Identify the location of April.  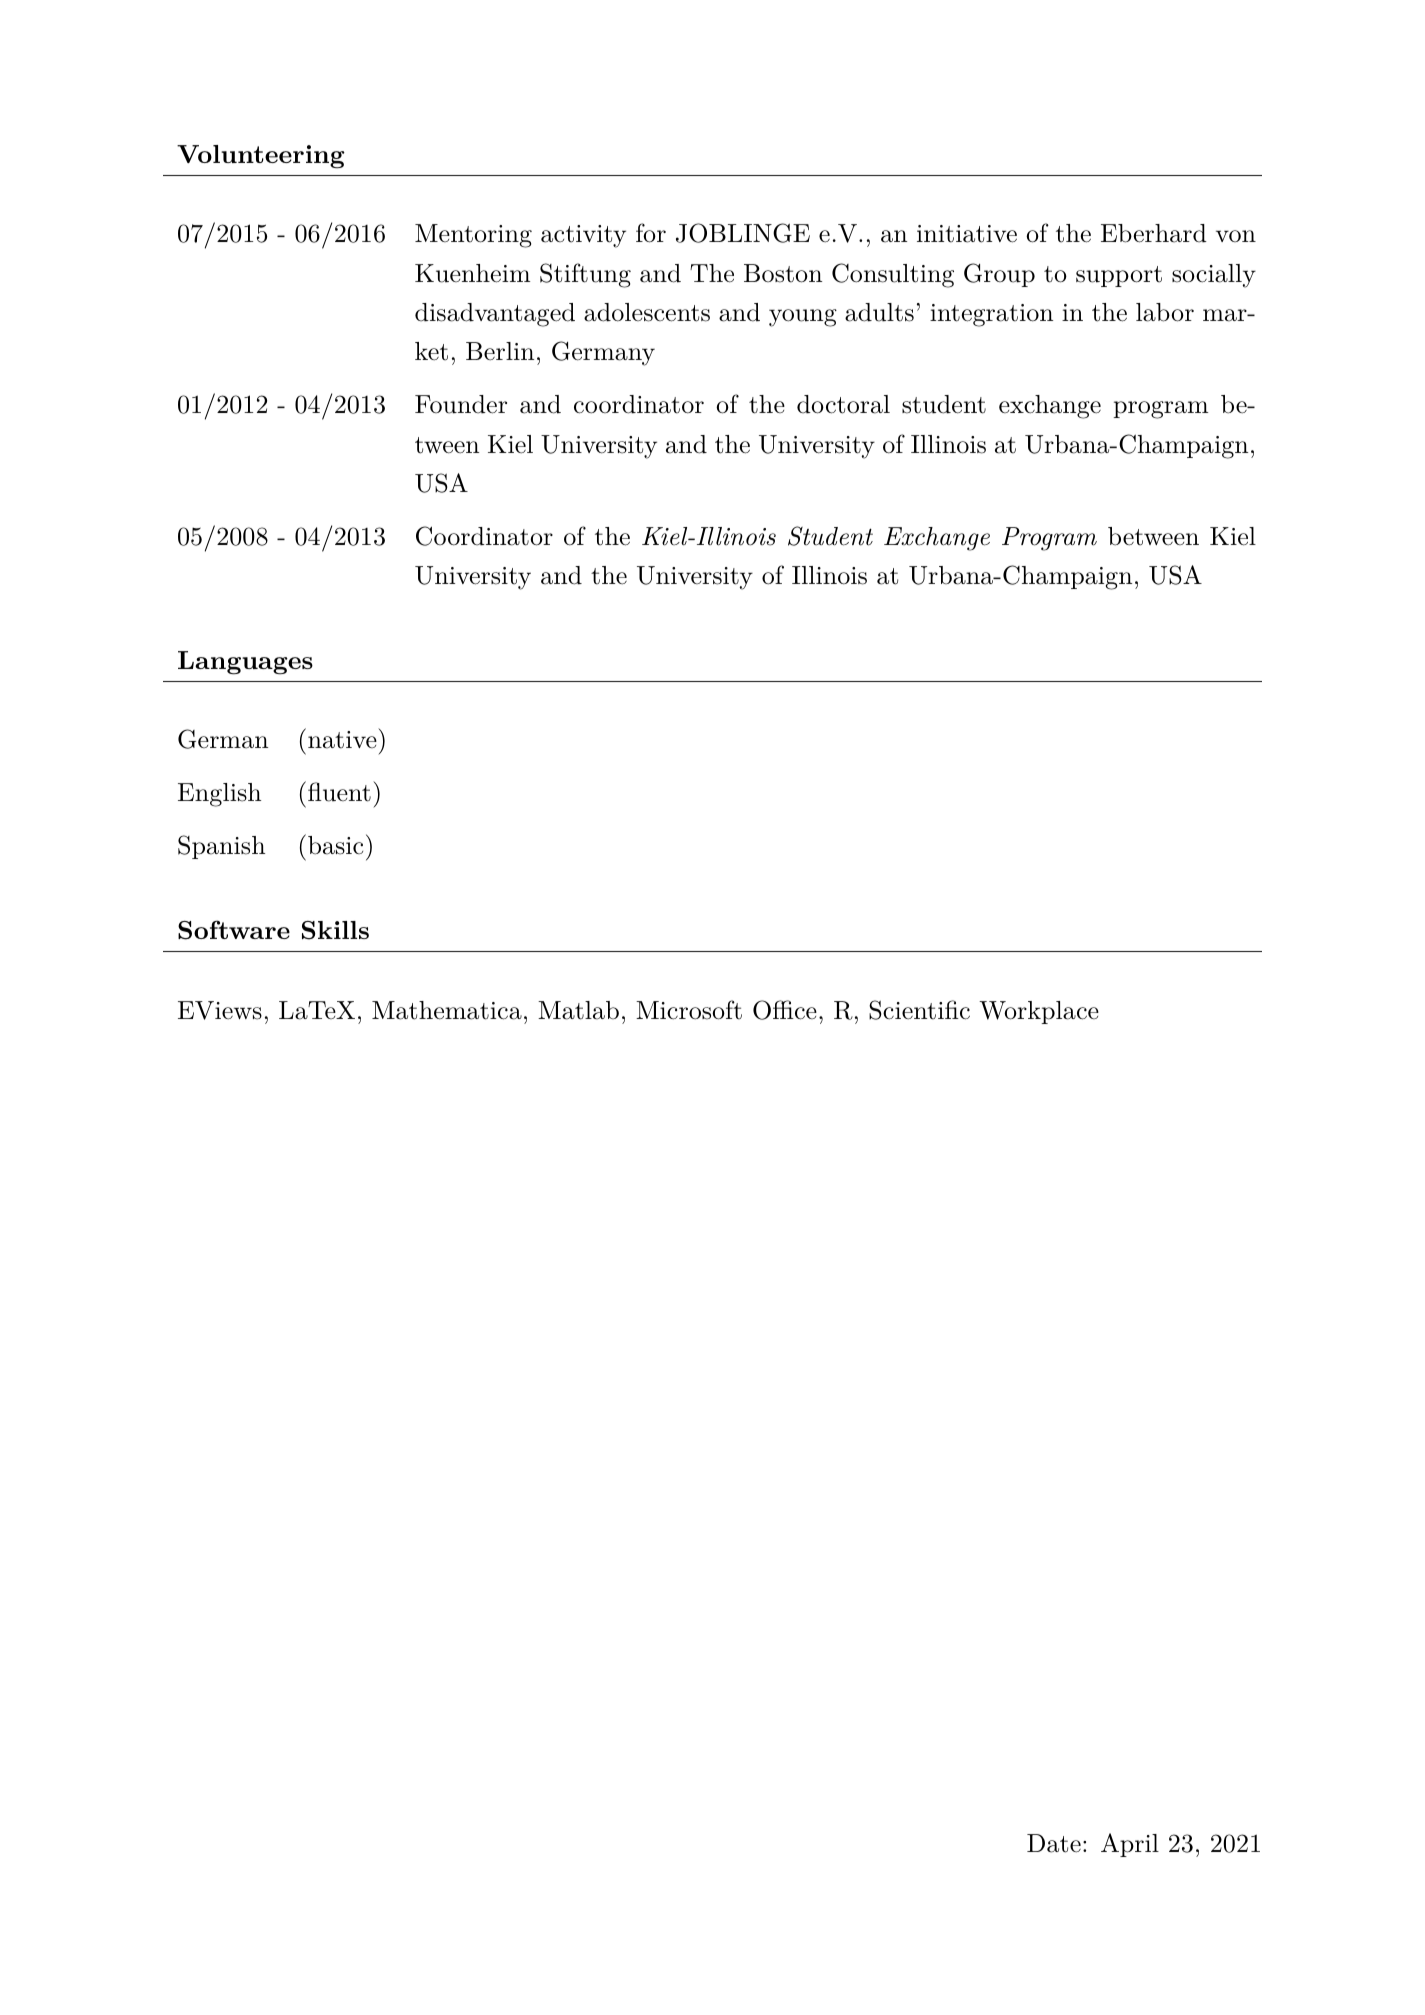
(1130, 1845).
